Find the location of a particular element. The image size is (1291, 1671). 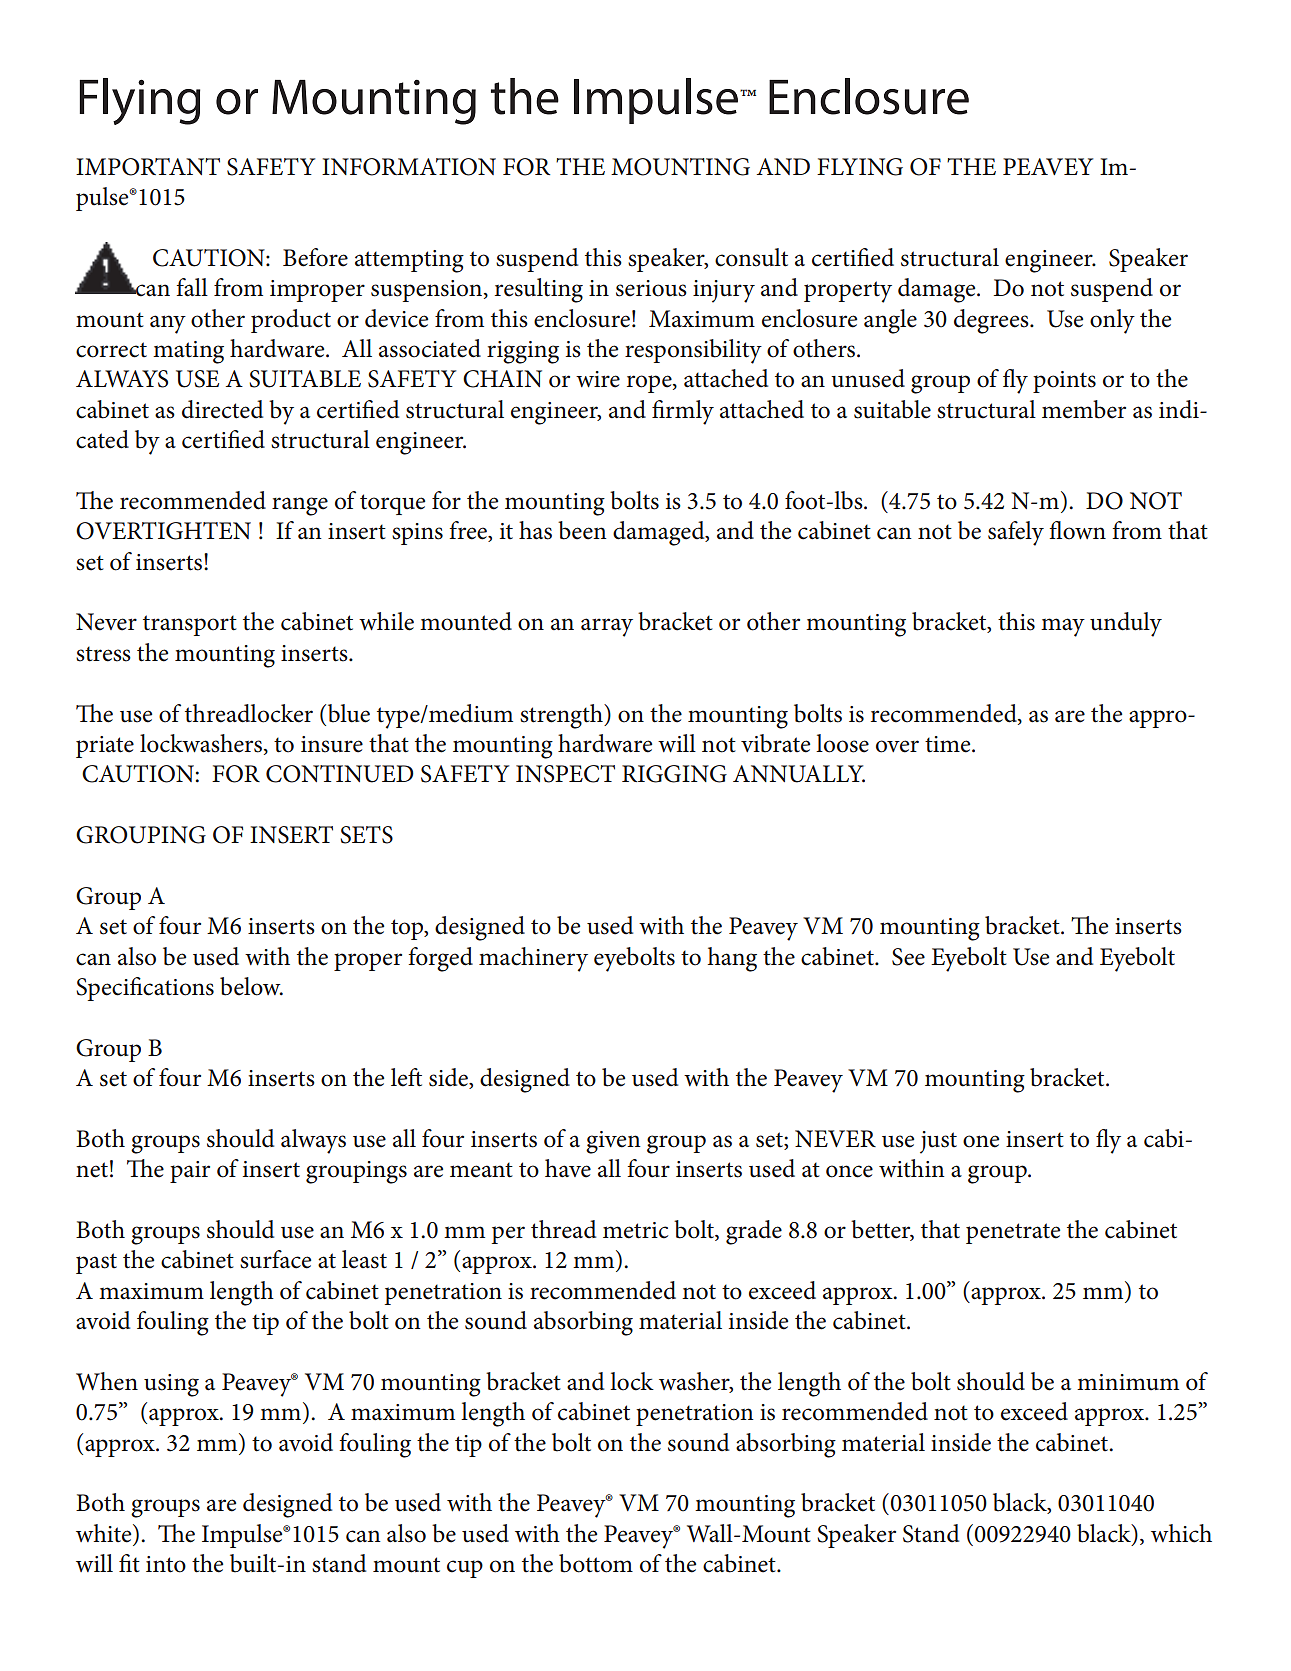

one is located at coordinates (981, 1141).
